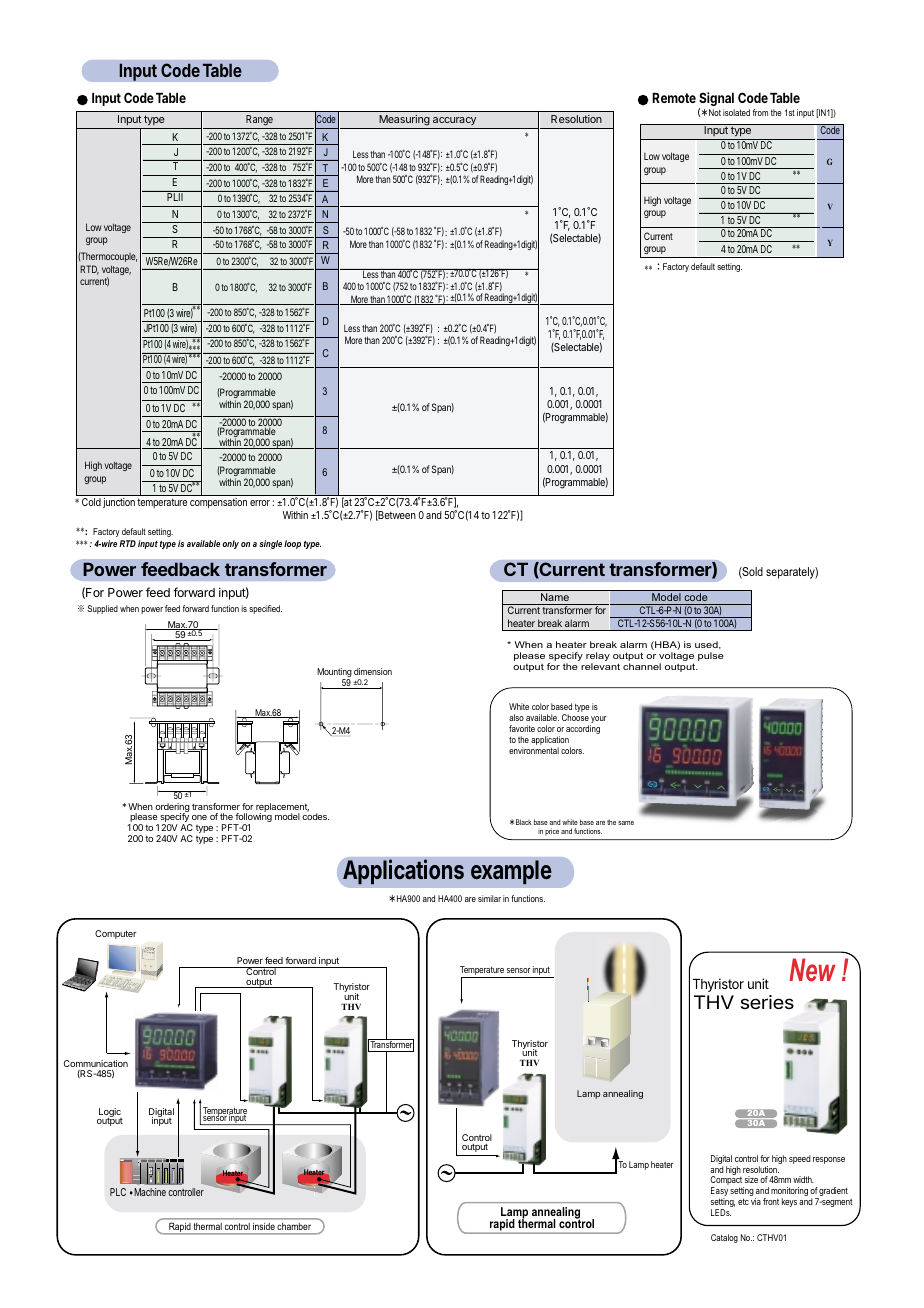 Image resolution: width=924 pixels, height=1308 pixels. I want to click on Supplied, so click(102, 609).
